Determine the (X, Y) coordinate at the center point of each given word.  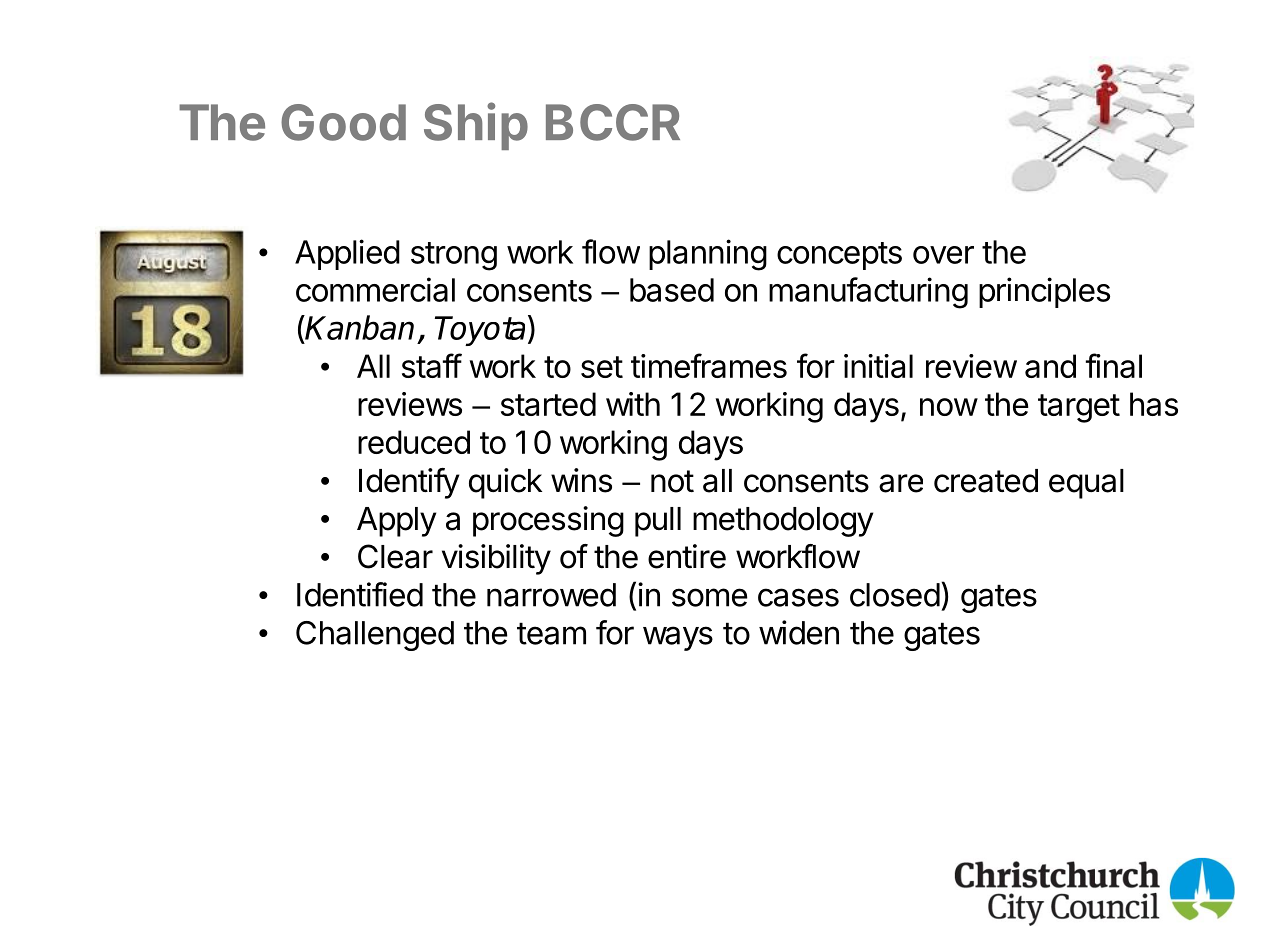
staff (432, 365)
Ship (476, 126)
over (943, 255)
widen (799, 632)
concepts (839, 256)
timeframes (709, 365)
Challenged (375, 636)
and (1050, 366)
